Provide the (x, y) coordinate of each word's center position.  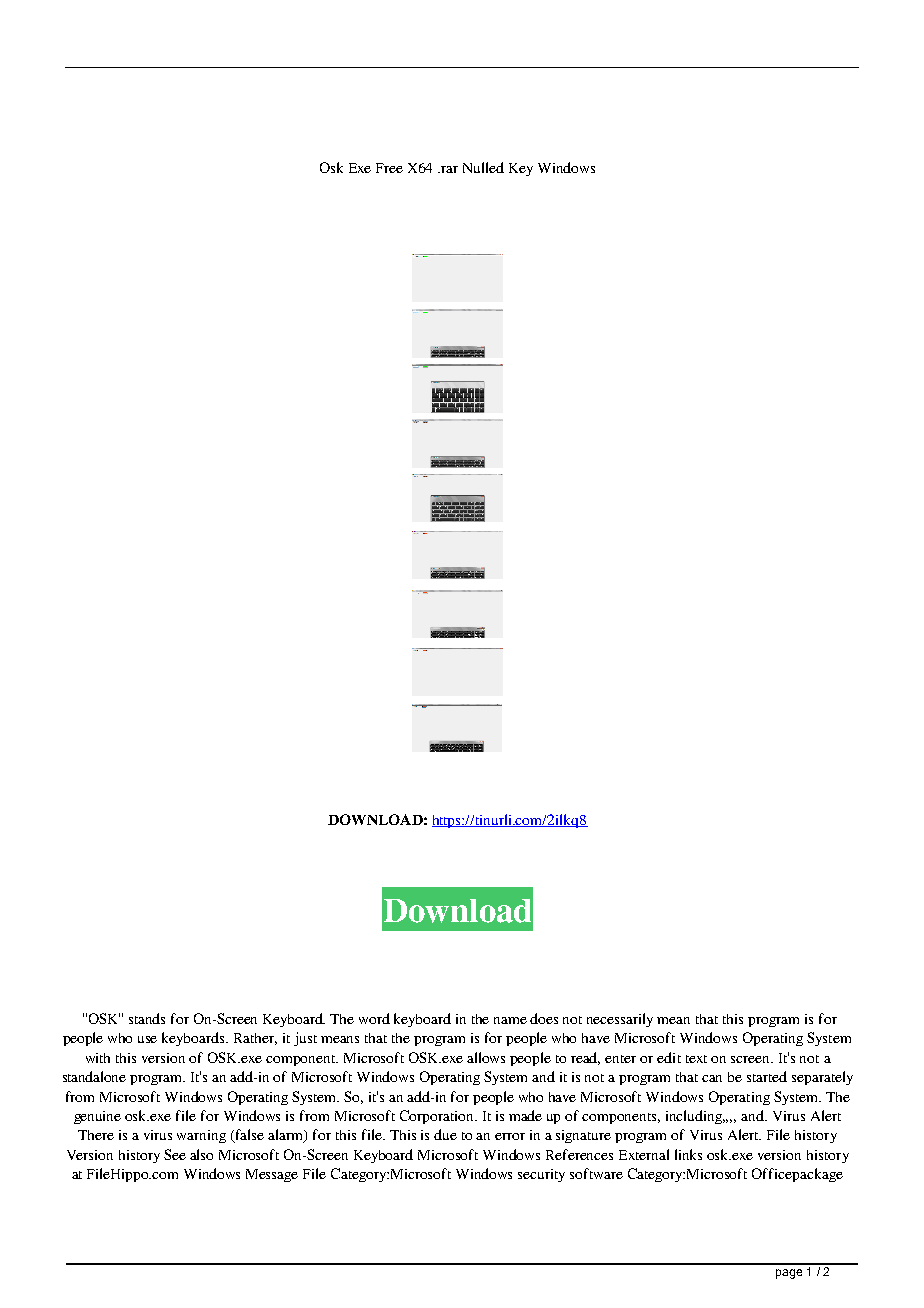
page (789, 1274)
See (175, 1154)
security (541, 1175)
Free (389, 168)
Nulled (483, 167)
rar (449, 169)
